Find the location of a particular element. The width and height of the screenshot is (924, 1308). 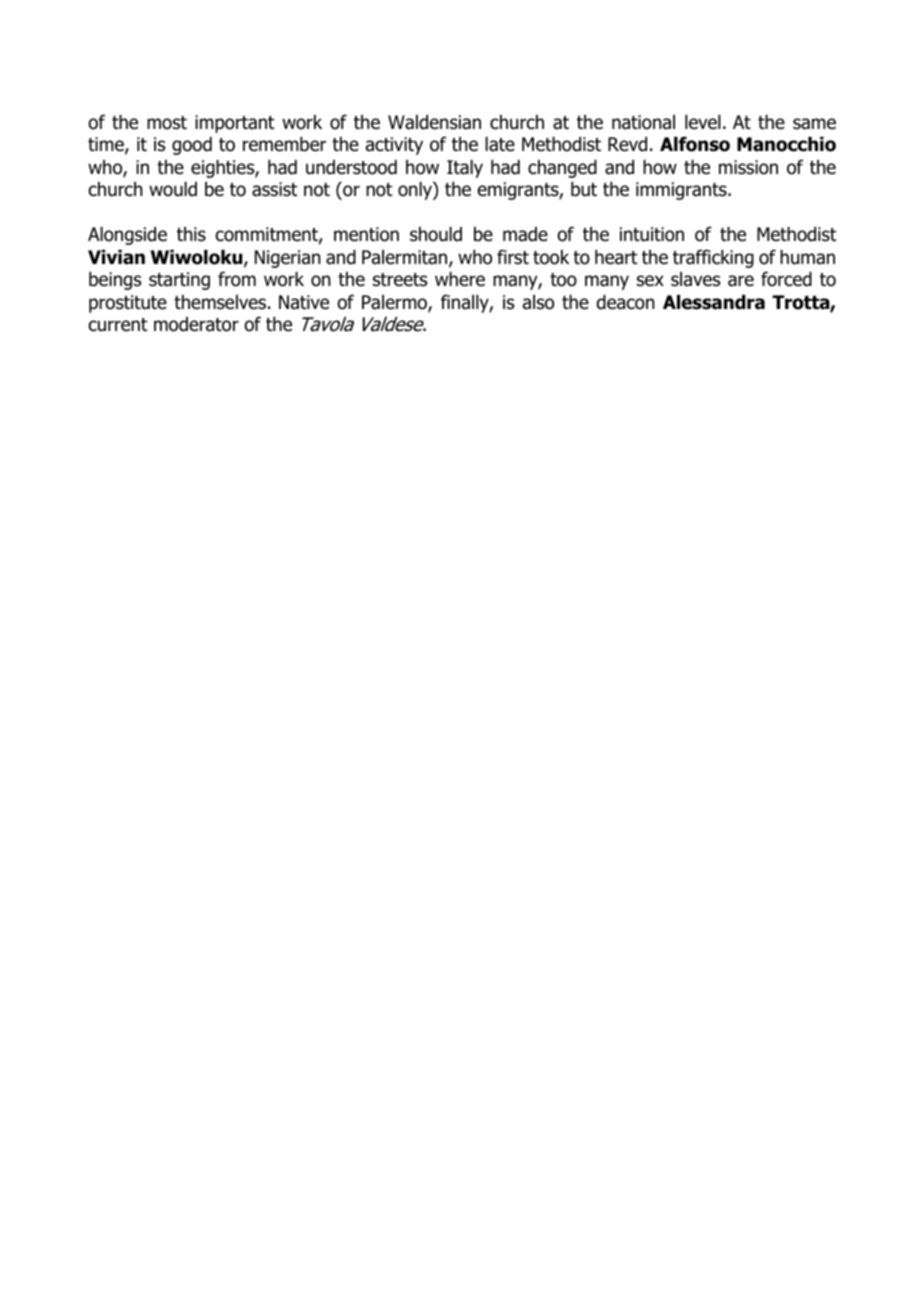

immigrants is located at coordinates (682, 191).
